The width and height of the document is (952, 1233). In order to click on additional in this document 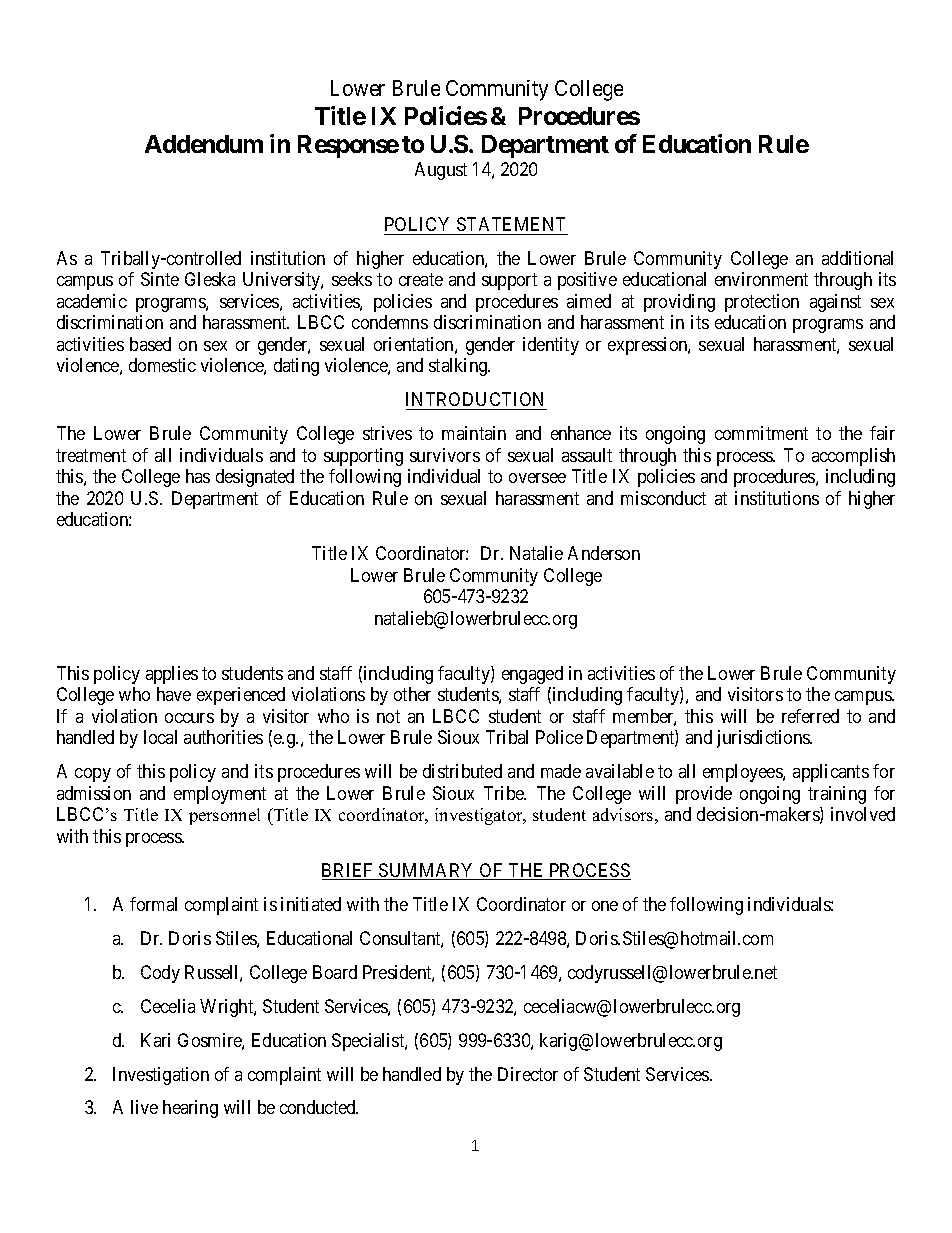, I will do `click(857, 258)`.
